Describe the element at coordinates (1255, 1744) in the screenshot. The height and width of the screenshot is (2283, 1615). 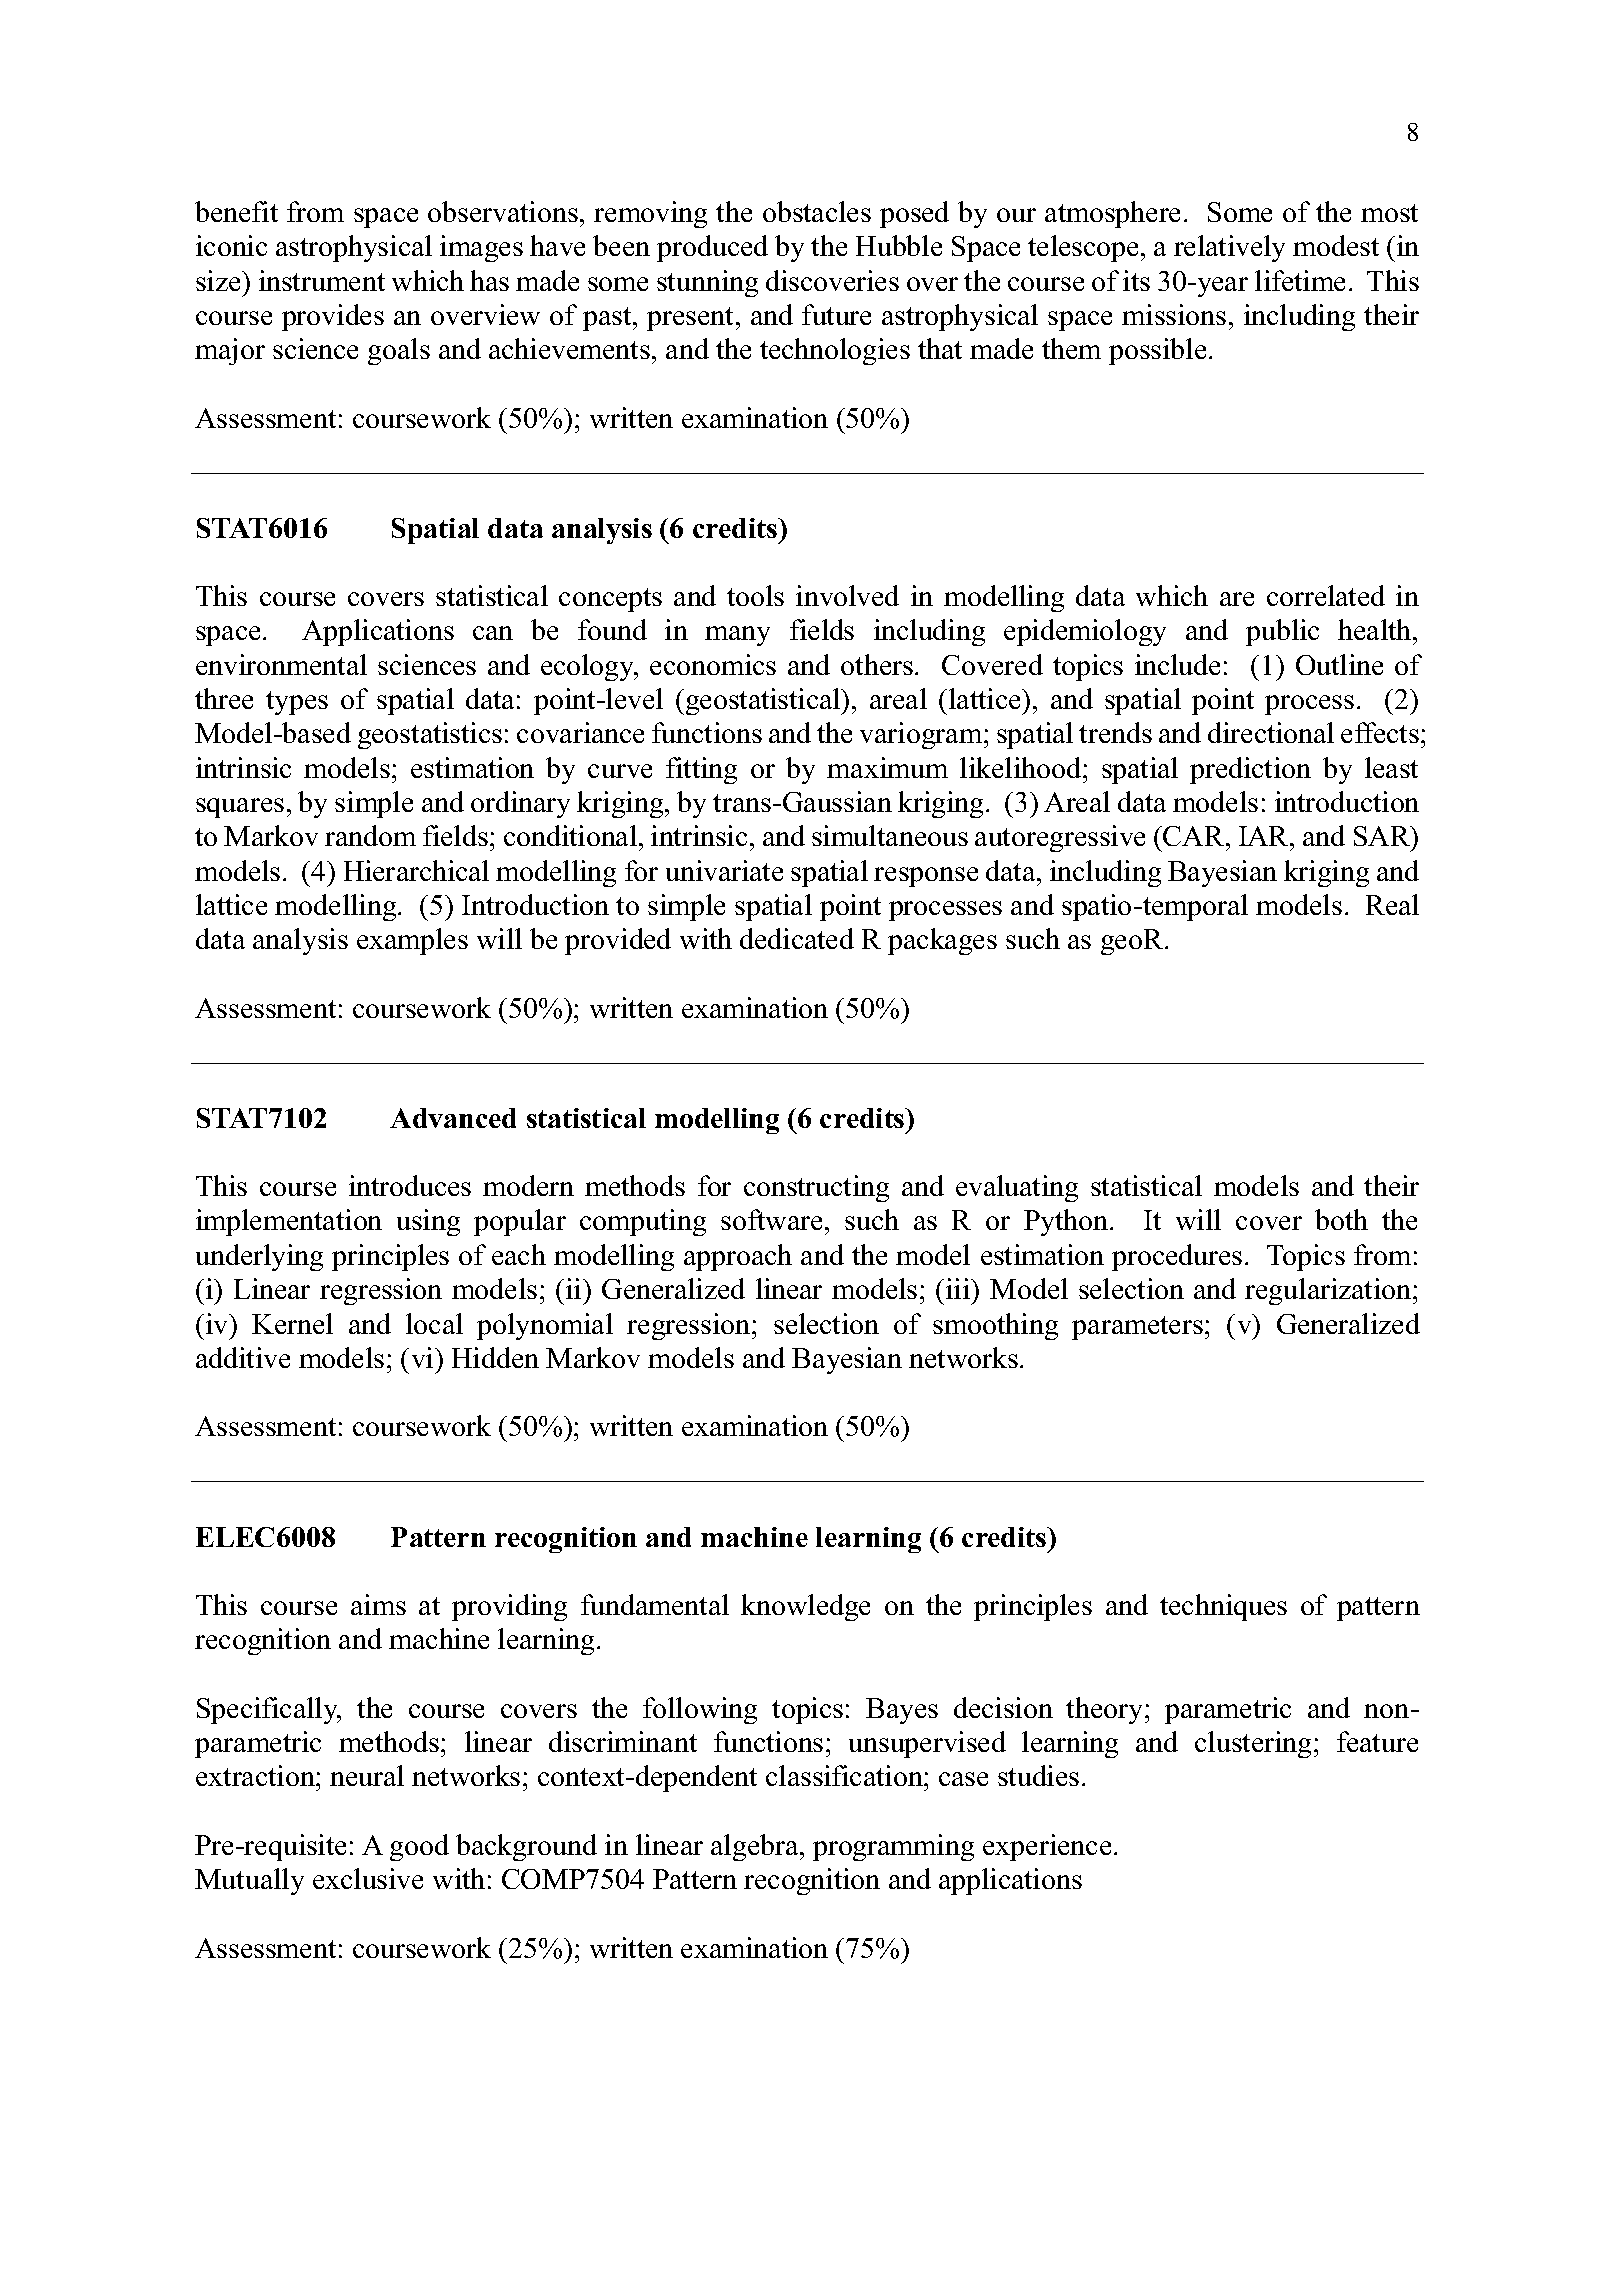
I see `clustering` at that location.
